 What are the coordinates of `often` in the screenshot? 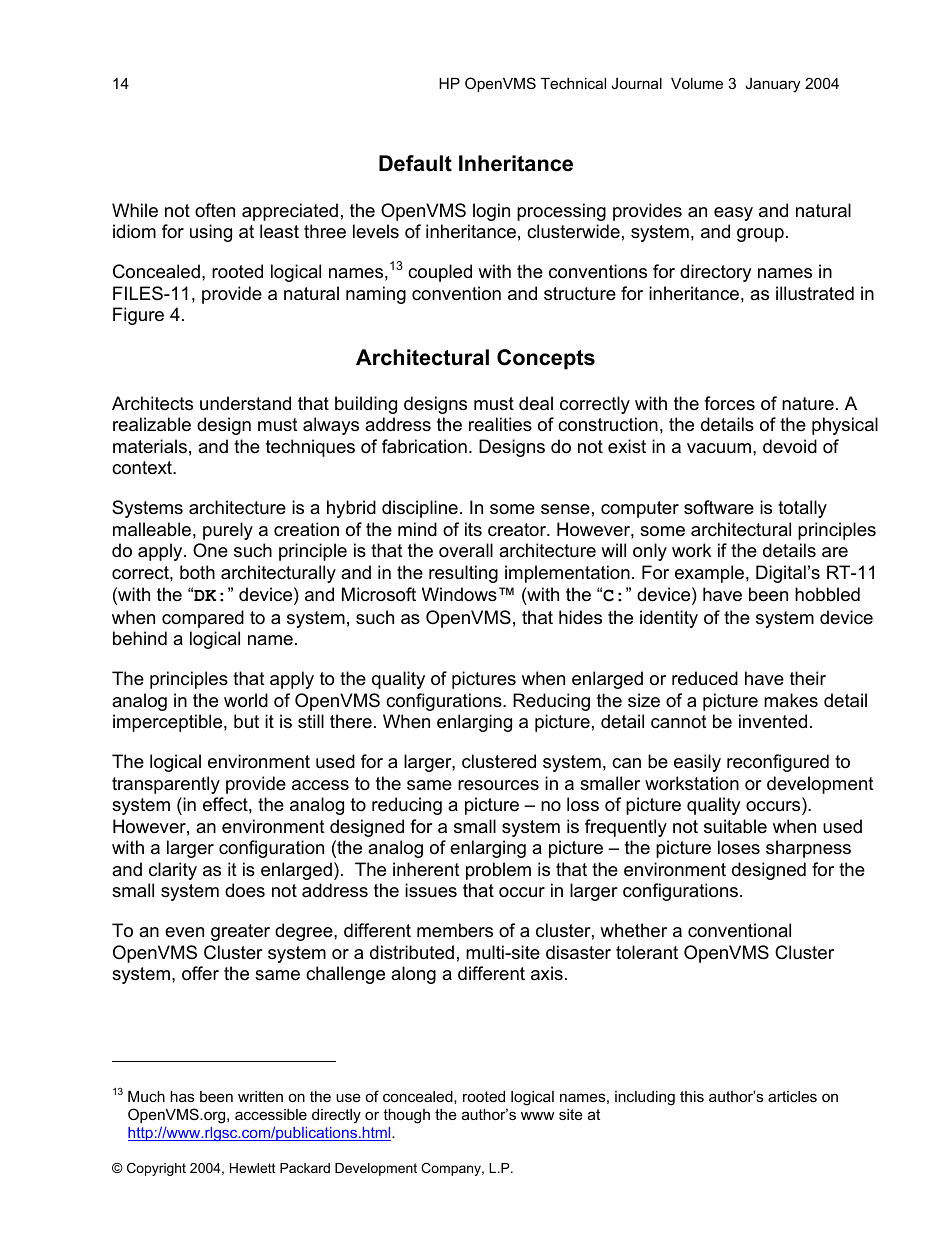 It's located at (215, 210).
